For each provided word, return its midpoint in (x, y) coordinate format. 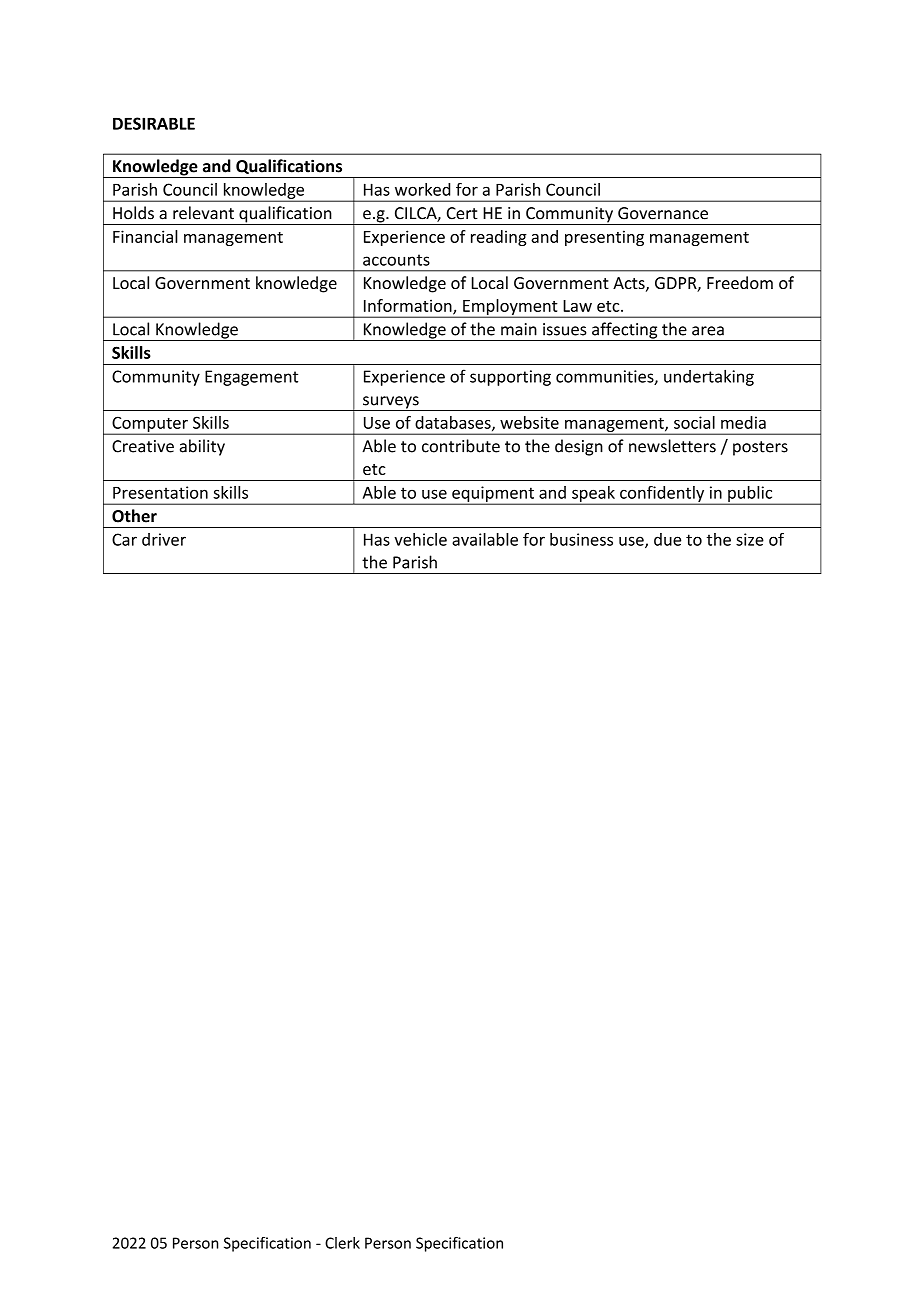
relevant (203, 213)
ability (202, 447)
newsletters (672, 446)
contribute (461, 446)
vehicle (420, 539)
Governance (663, 213)
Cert (462, 213)
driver (164, 539)
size (750, 539)
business (581, 539)
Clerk (342, 1243)
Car (124, 539)
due (667, 539)
